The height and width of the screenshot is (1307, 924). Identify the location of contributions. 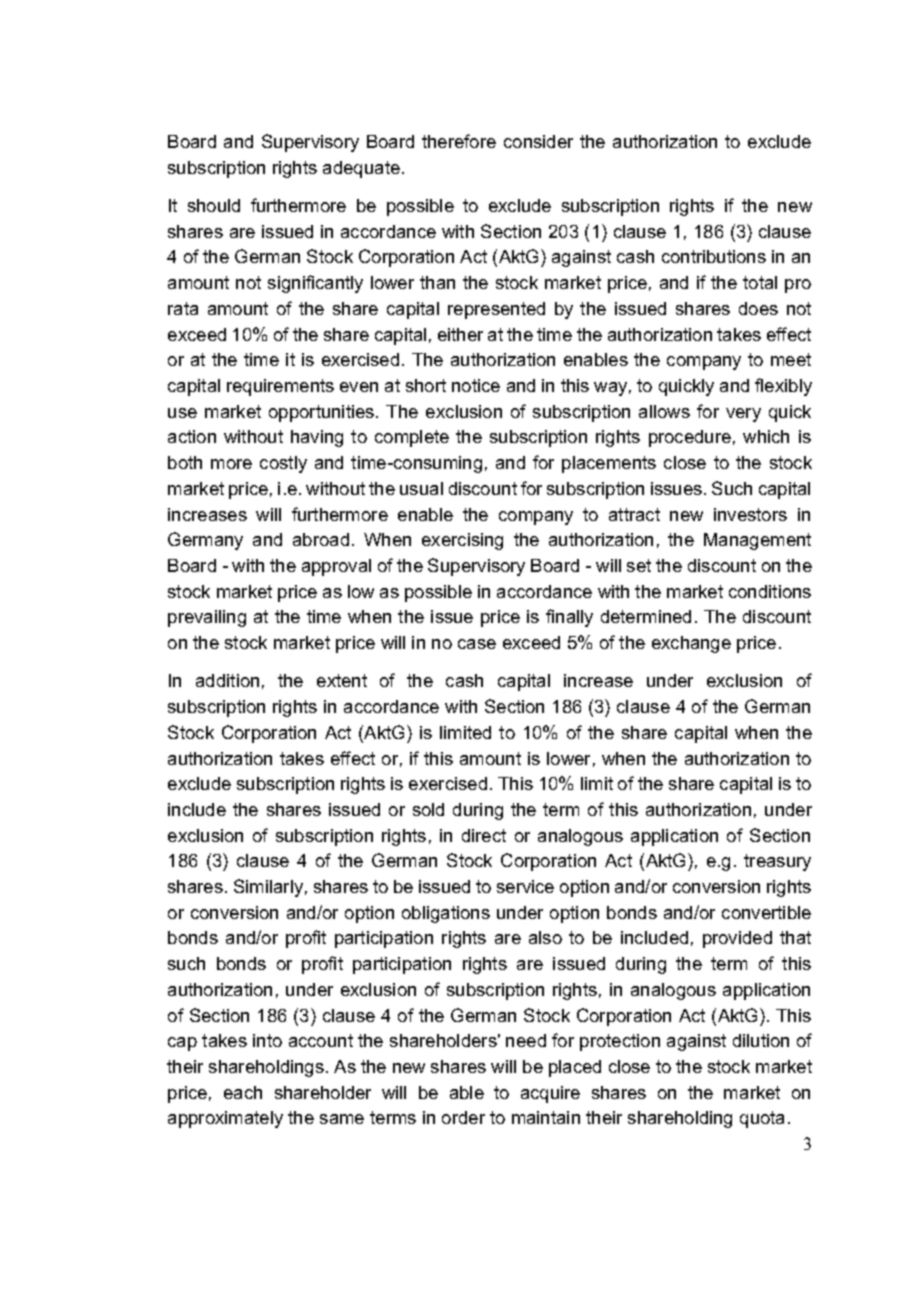
(714, 256).
